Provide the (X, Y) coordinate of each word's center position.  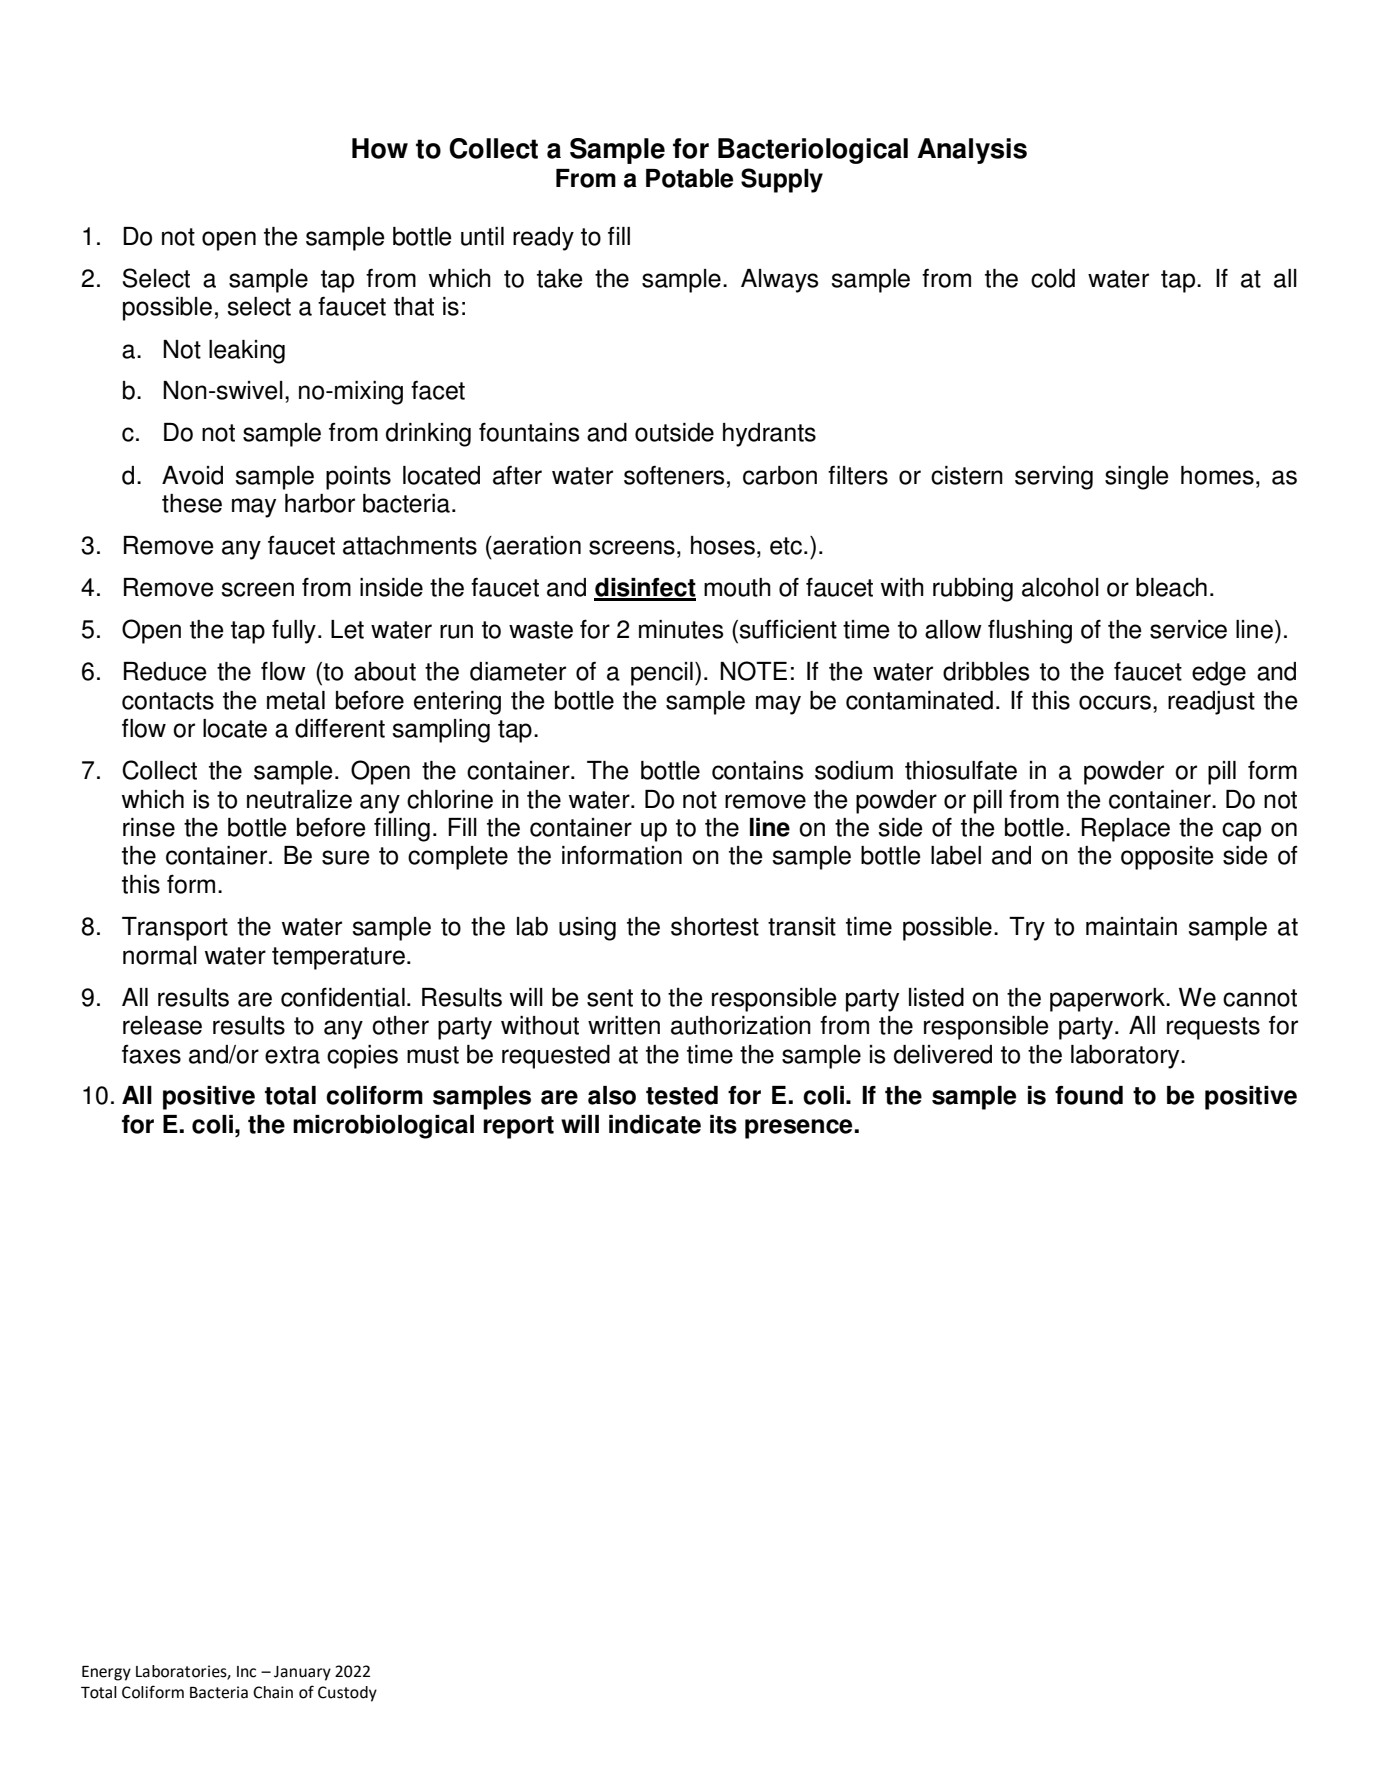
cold (1053, 278)
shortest (715, 926)
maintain (1131, 926)
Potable (689, 178)
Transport (175, 929)
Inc (246, 1672)
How (380, 148)
